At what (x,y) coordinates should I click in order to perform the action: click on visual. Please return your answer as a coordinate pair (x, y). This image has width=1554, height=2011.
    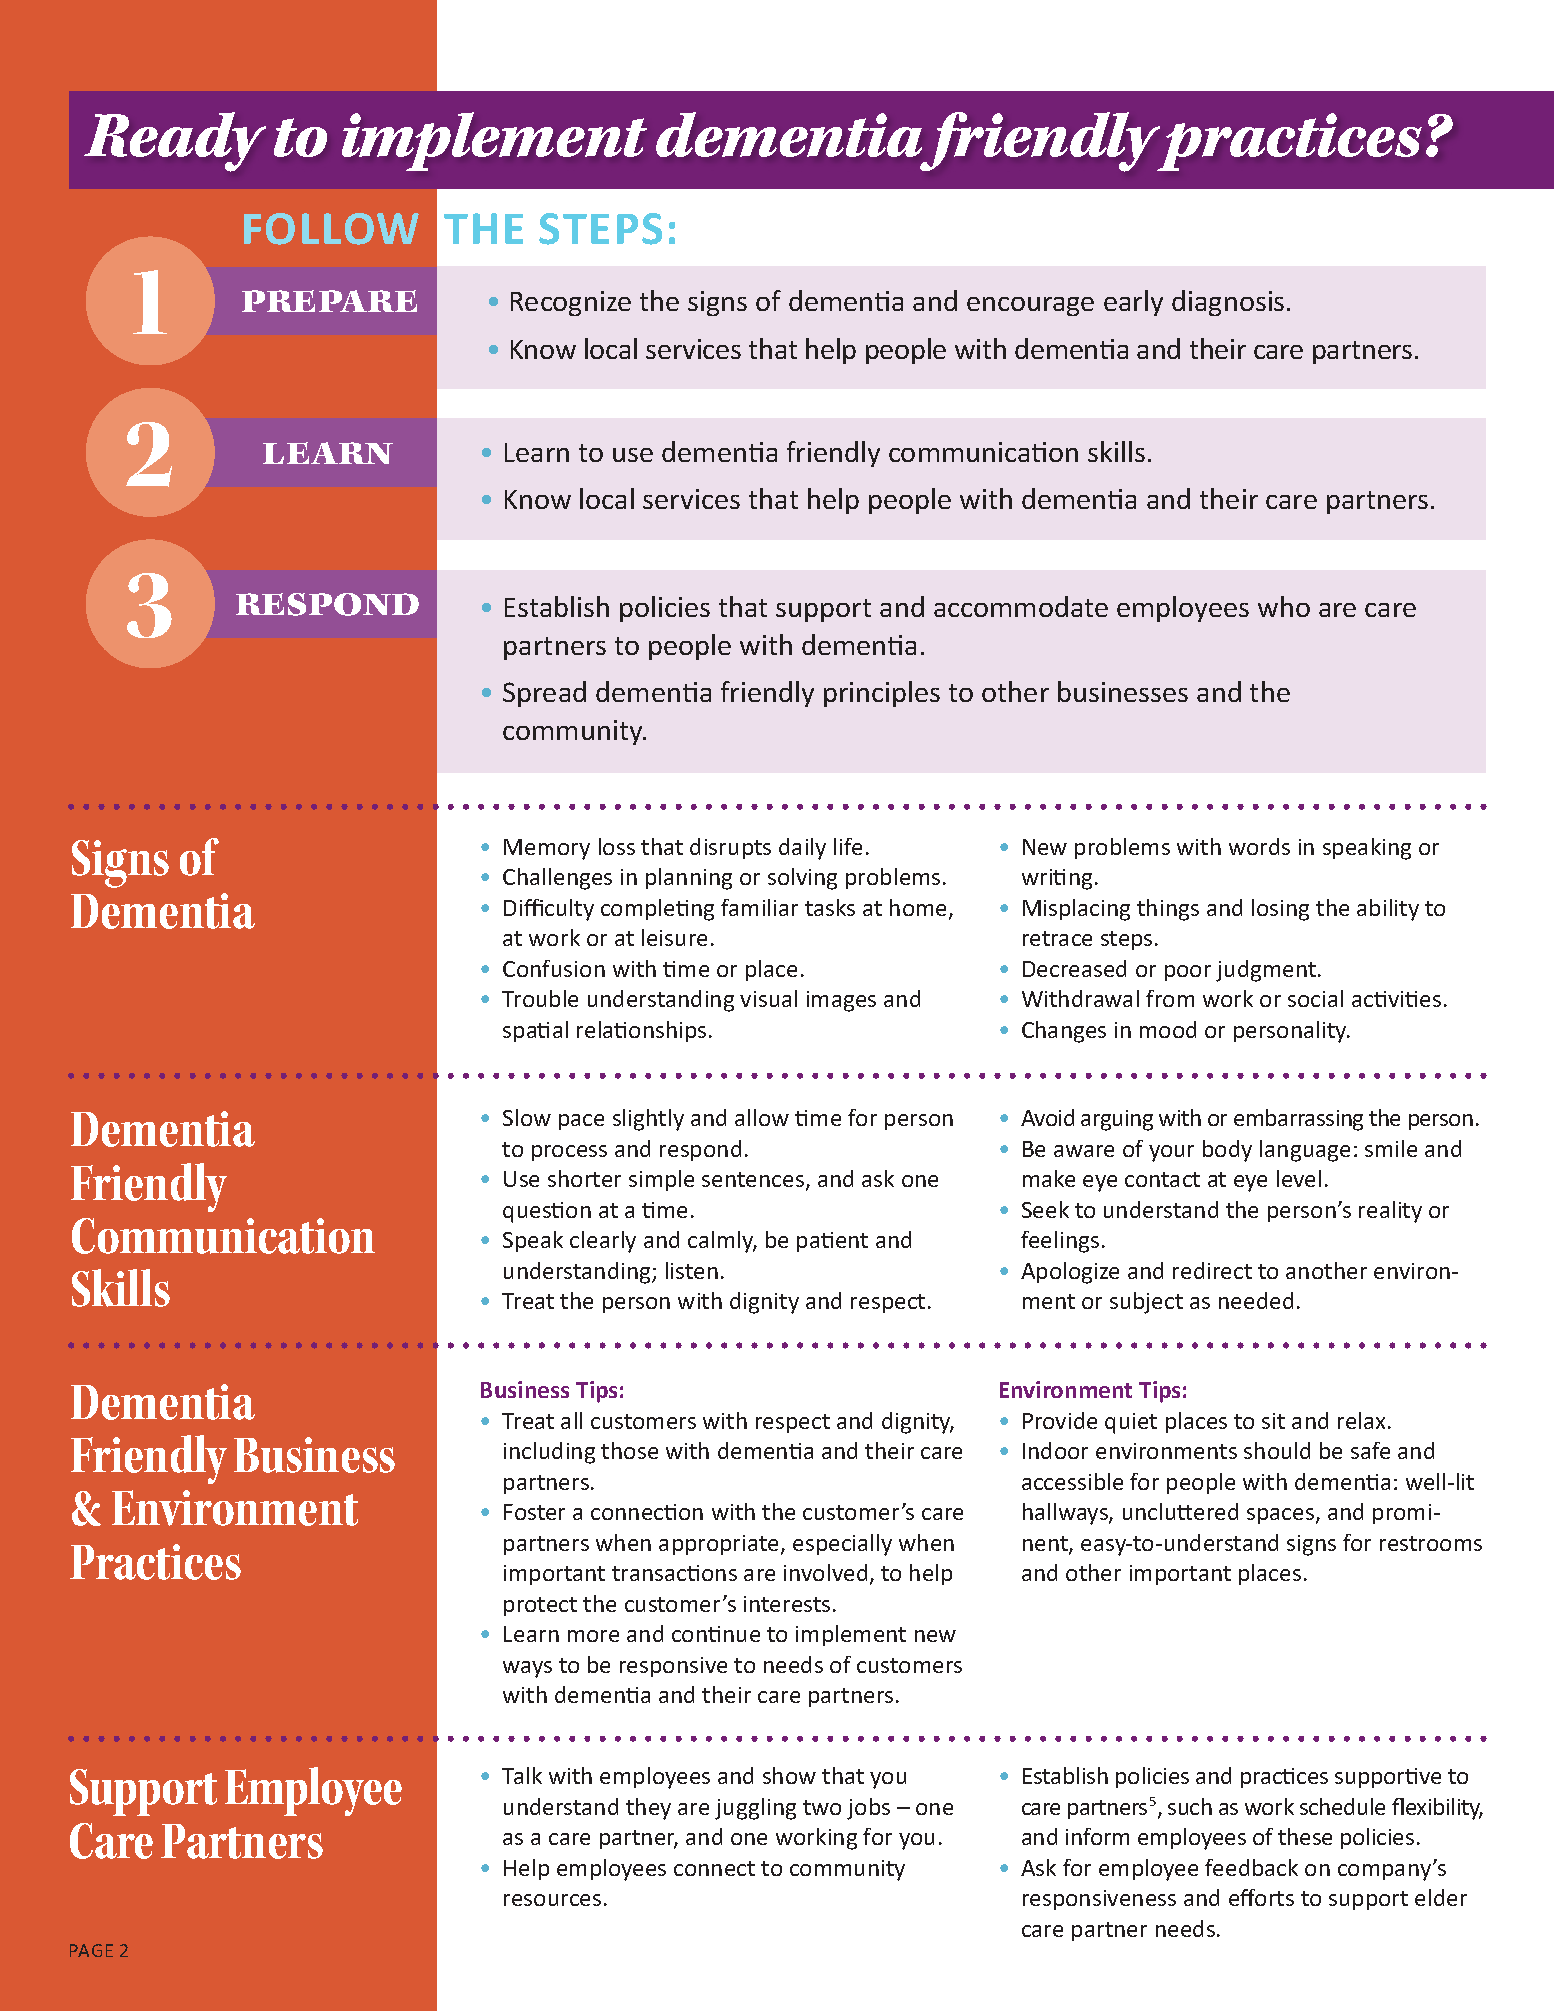
    Looking at the image, I should click on (768, 998).
